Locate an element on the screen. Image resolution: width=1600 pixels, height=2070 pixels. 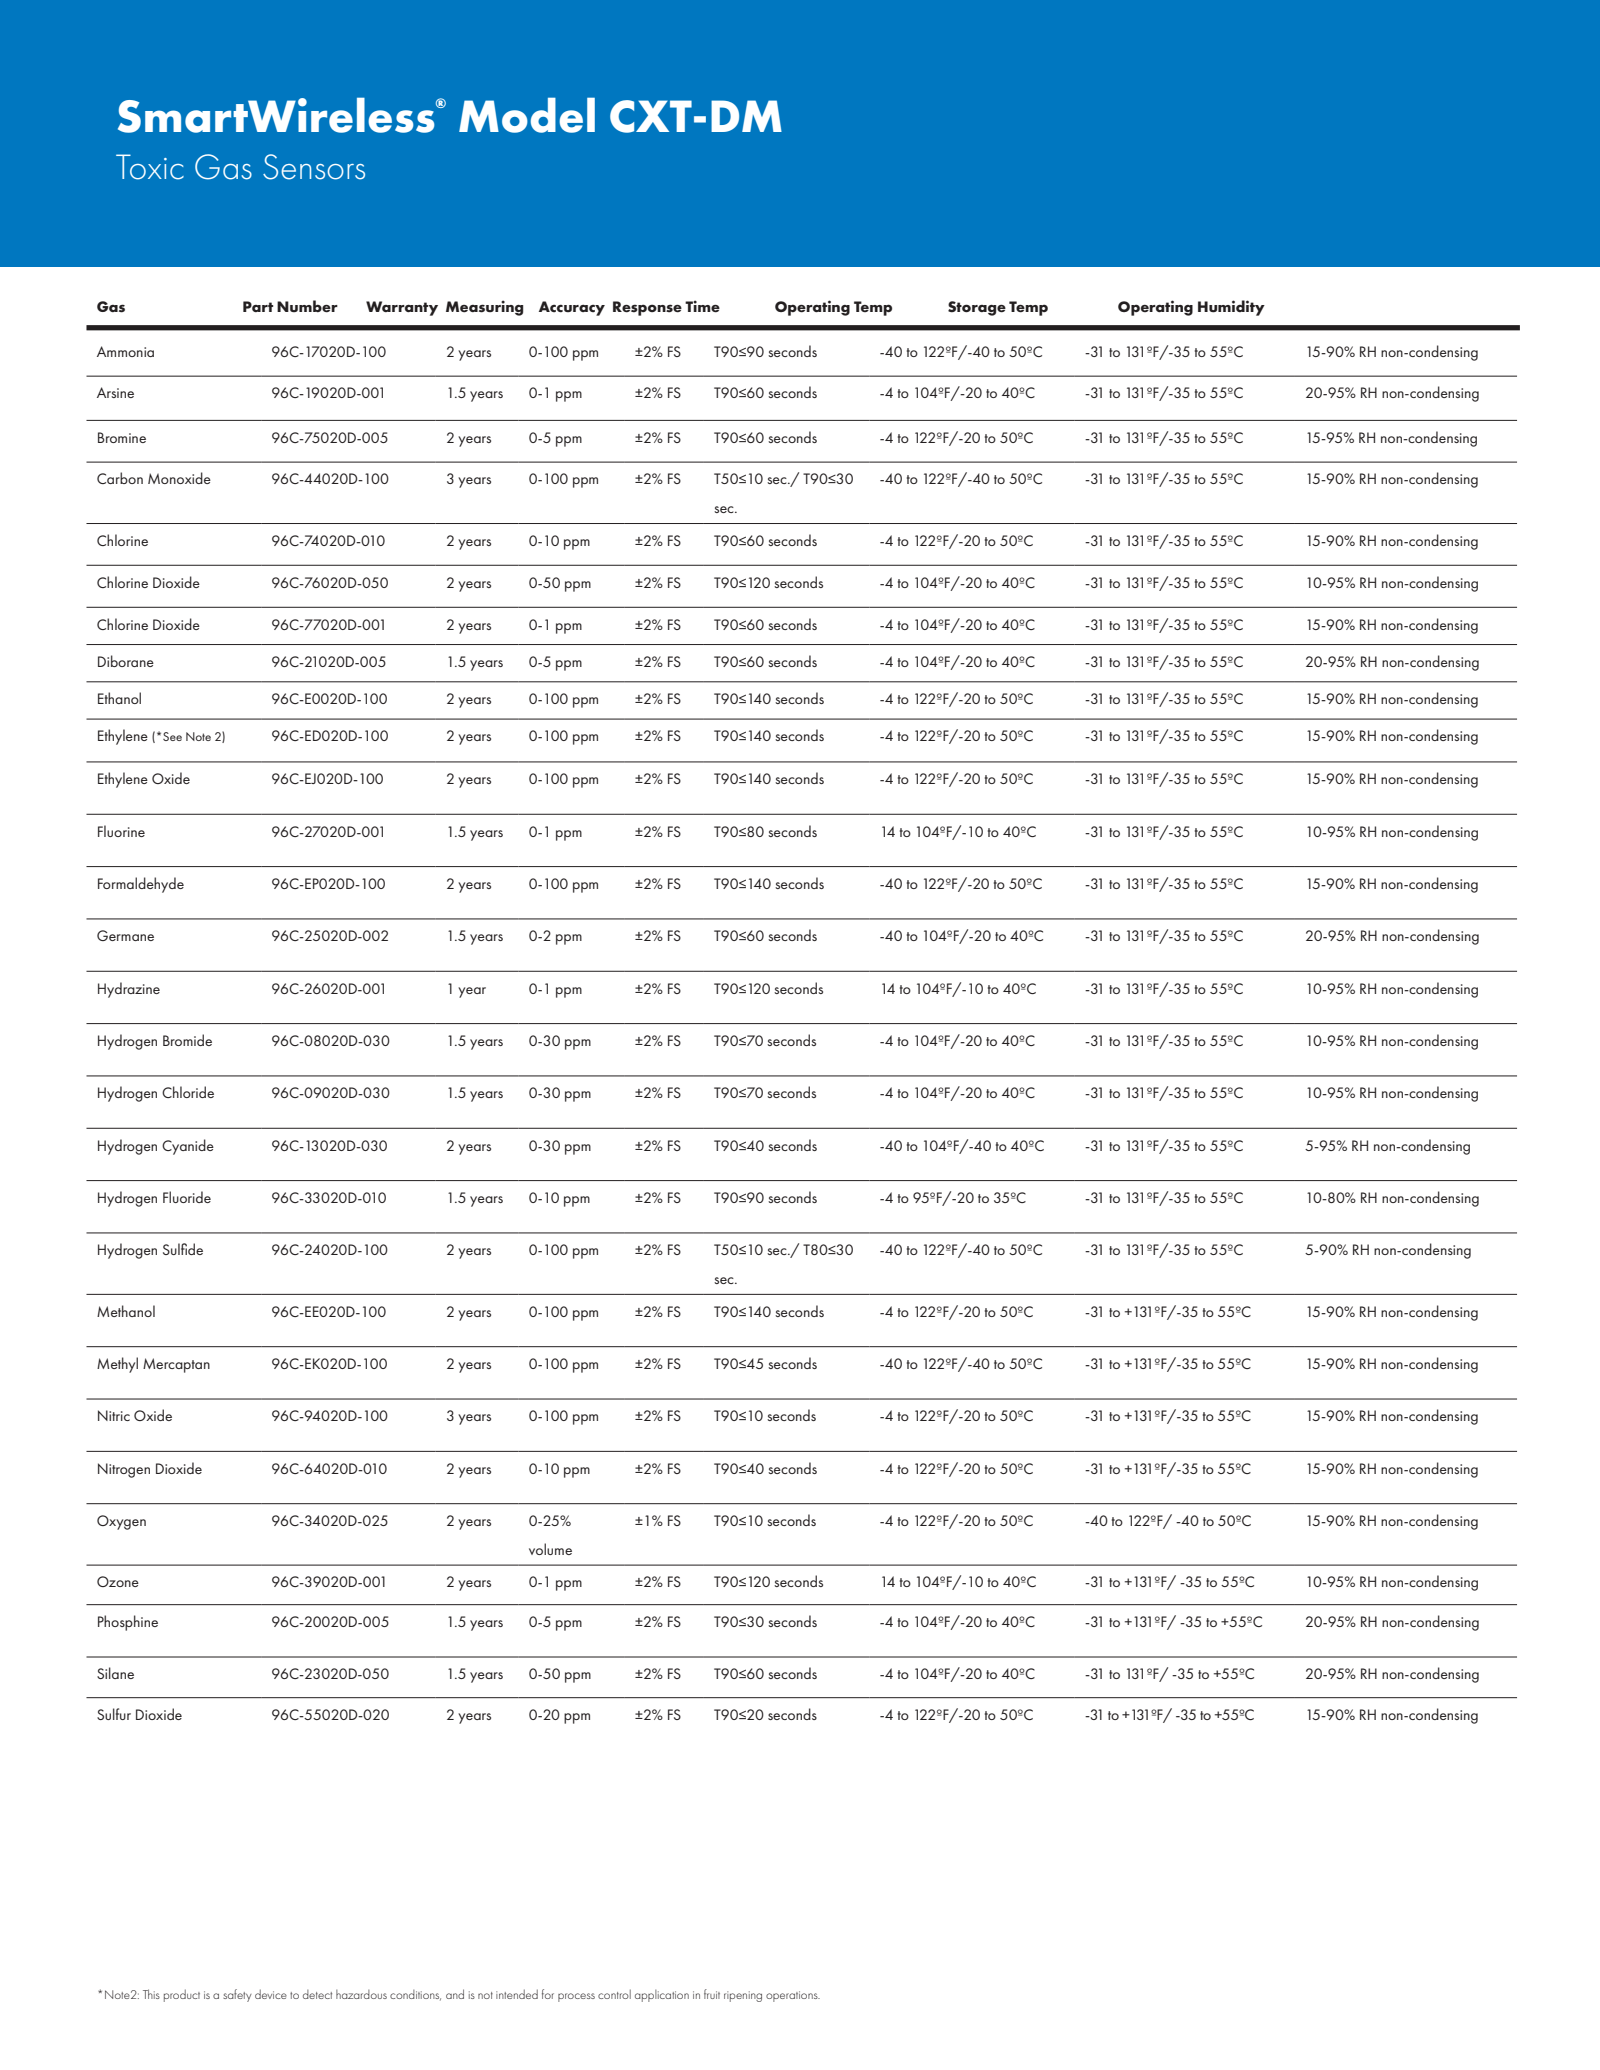
Storage is located at coordinates (977, 308).
